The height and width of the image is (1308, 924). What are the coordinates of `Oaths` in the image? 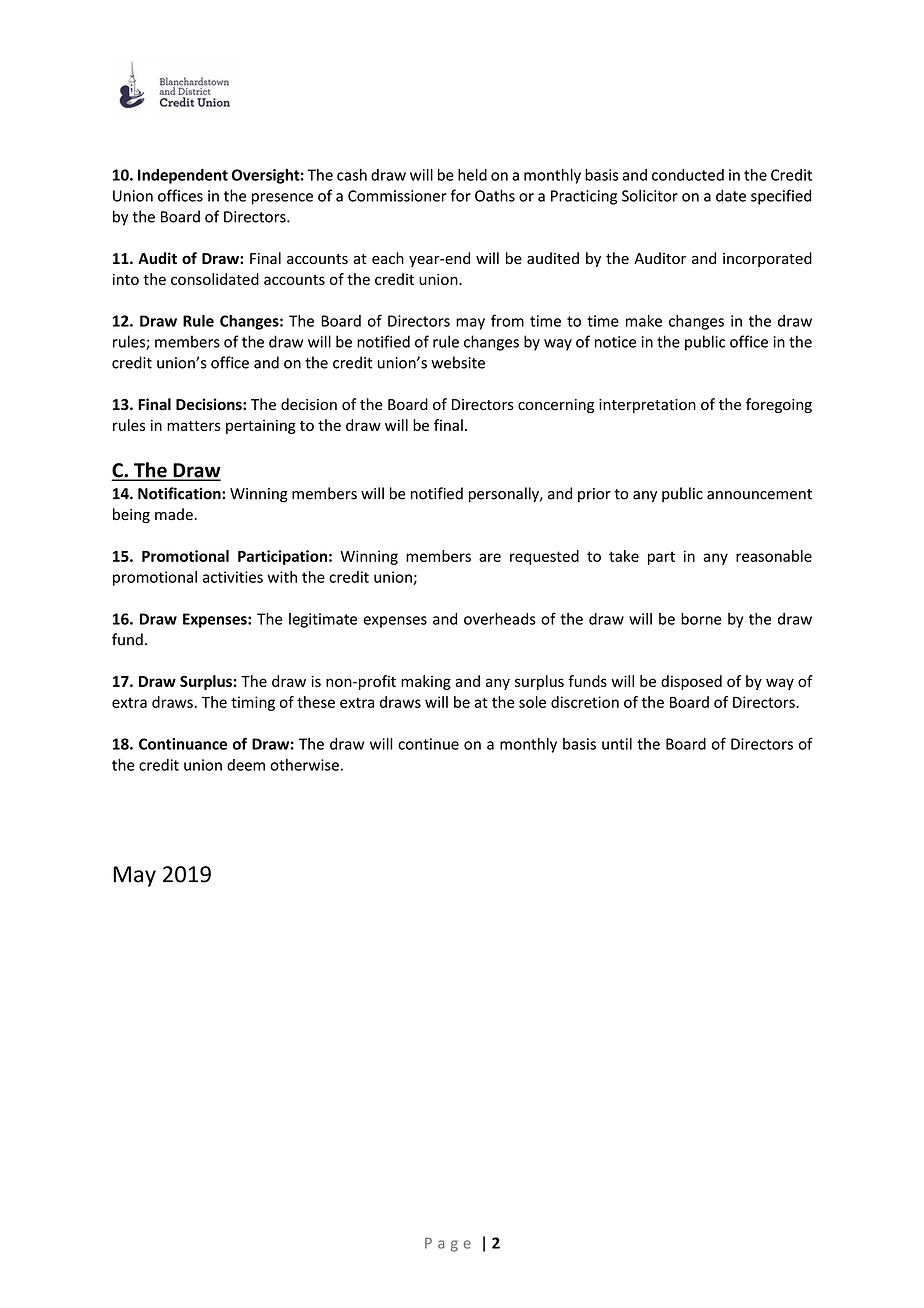 It's located at (495, 195).
